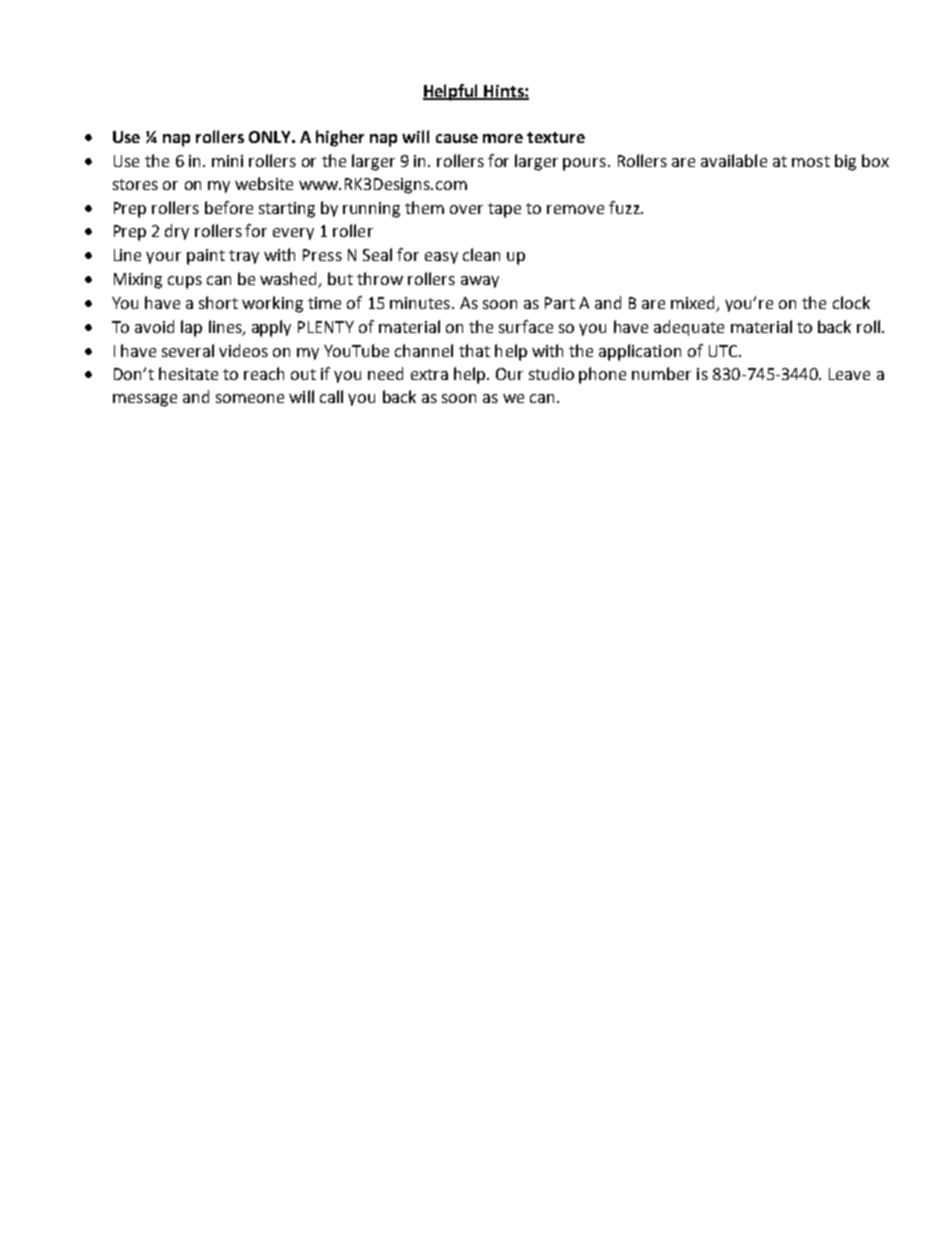  What do you see at coordinates (250, 398) in the screenshot?
I see `someone` at bounding box center [250, 398].
